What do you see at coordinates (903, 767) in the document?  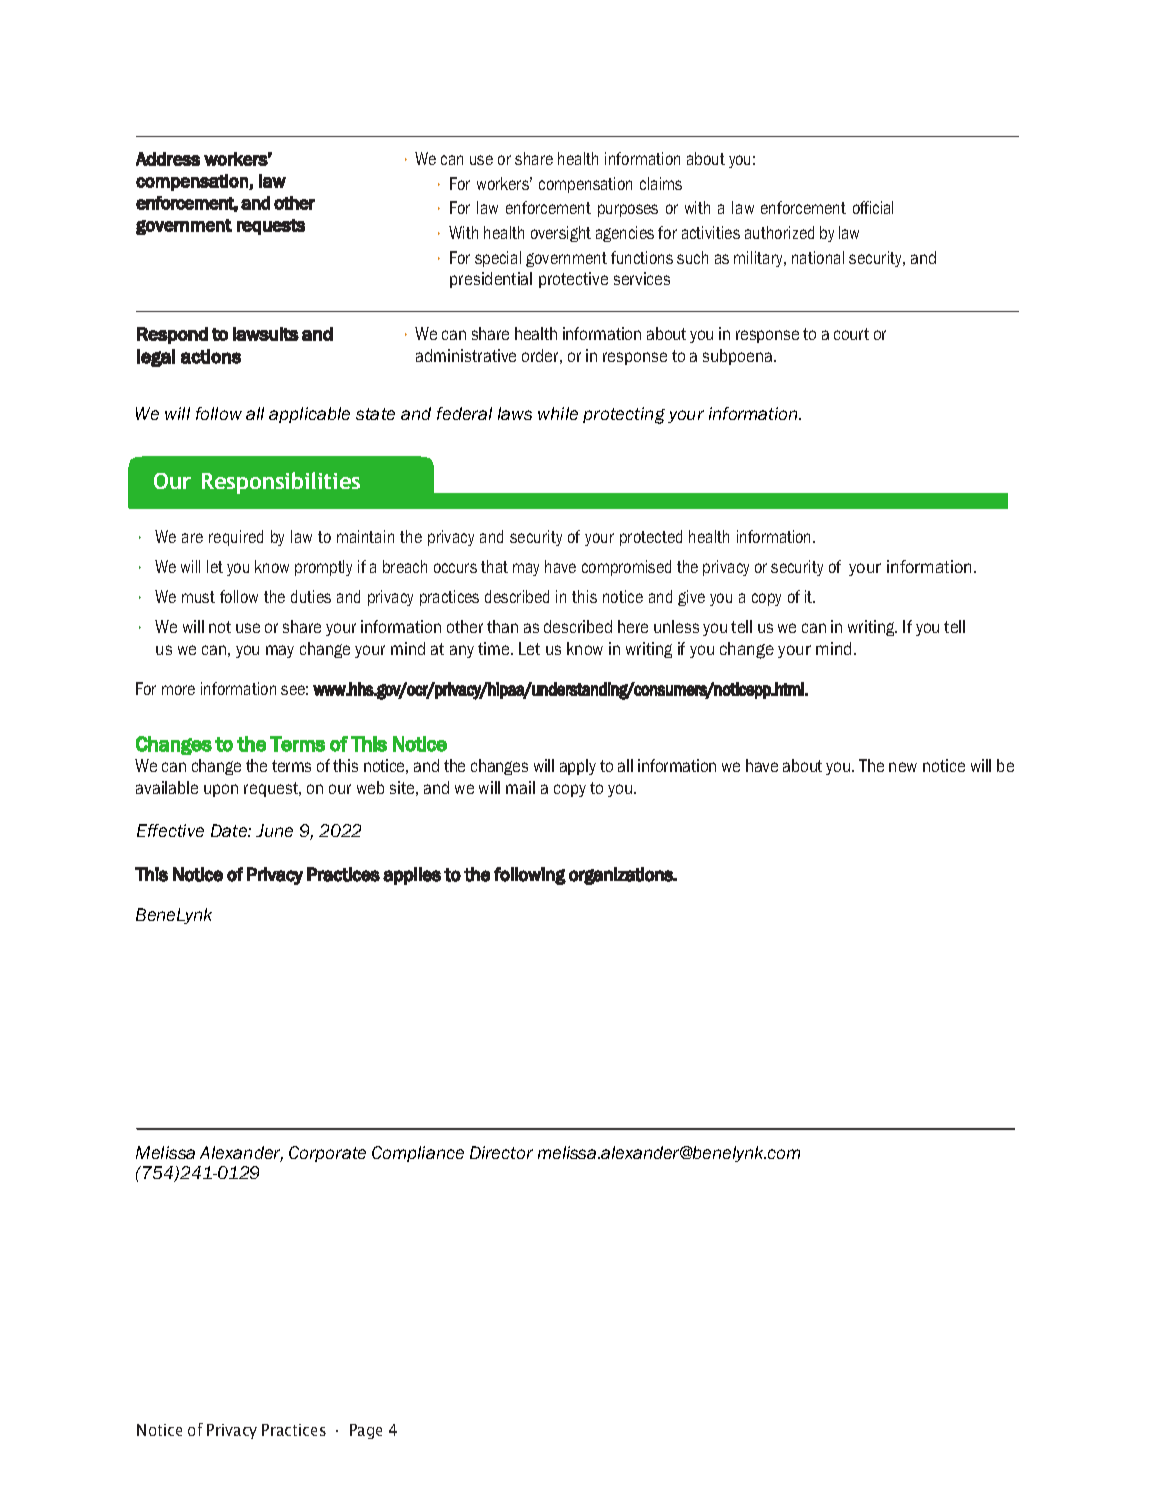 I see `new` at bounding box center [903, 767].
